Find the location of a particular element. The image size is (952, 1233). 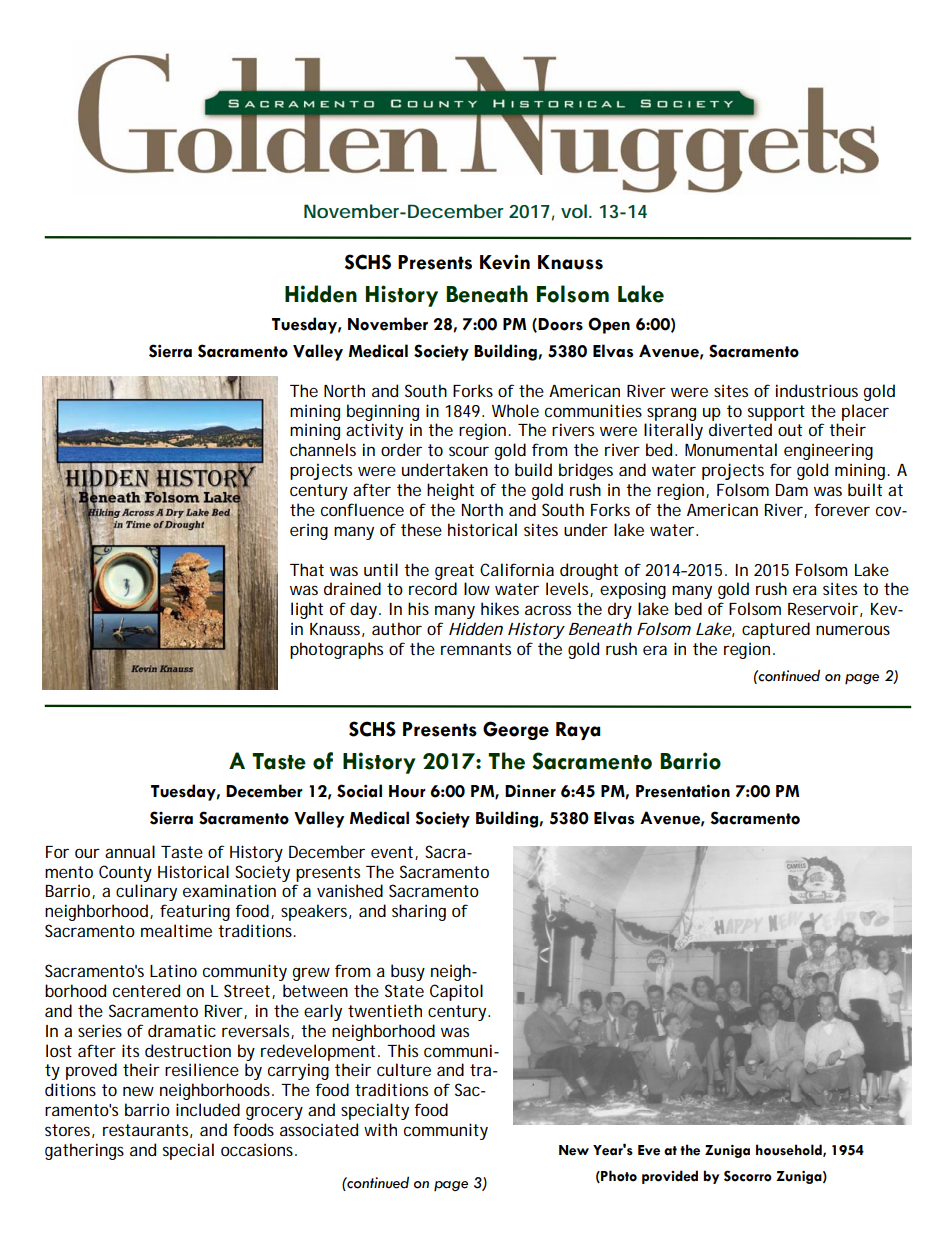

vol is located at coordinates (574, 211).
